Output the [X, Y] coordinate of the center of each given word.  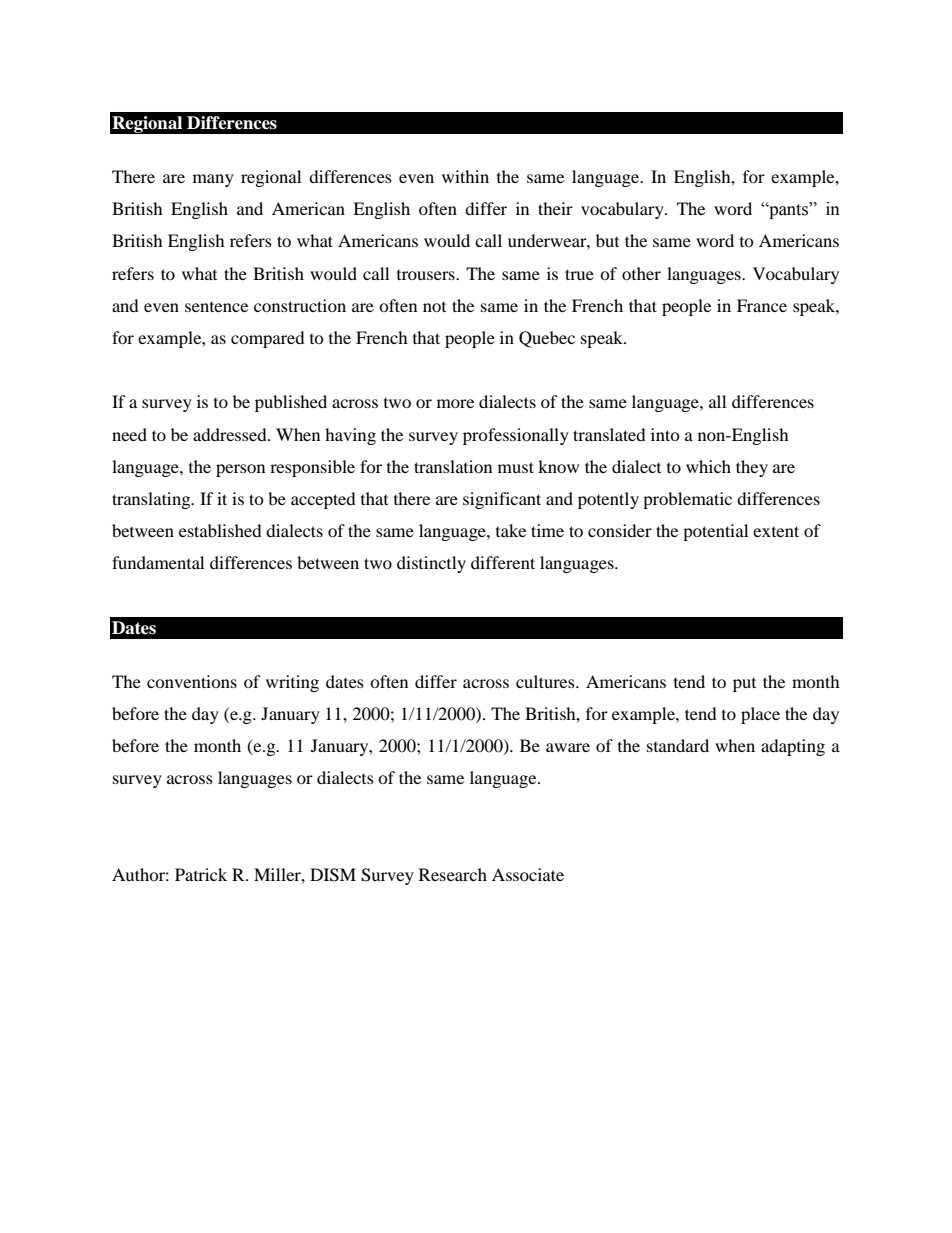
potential [715, 532]
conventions [192, 681]
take [511, 530]
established [220, 530]
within [465, 176]
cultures [546, 681]
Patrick [201, 874]
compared [268, 339]
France [762, 305]
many [213, 180]
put [744, 685]
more [455, 403]
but [607, 240]
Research [453, 874]
